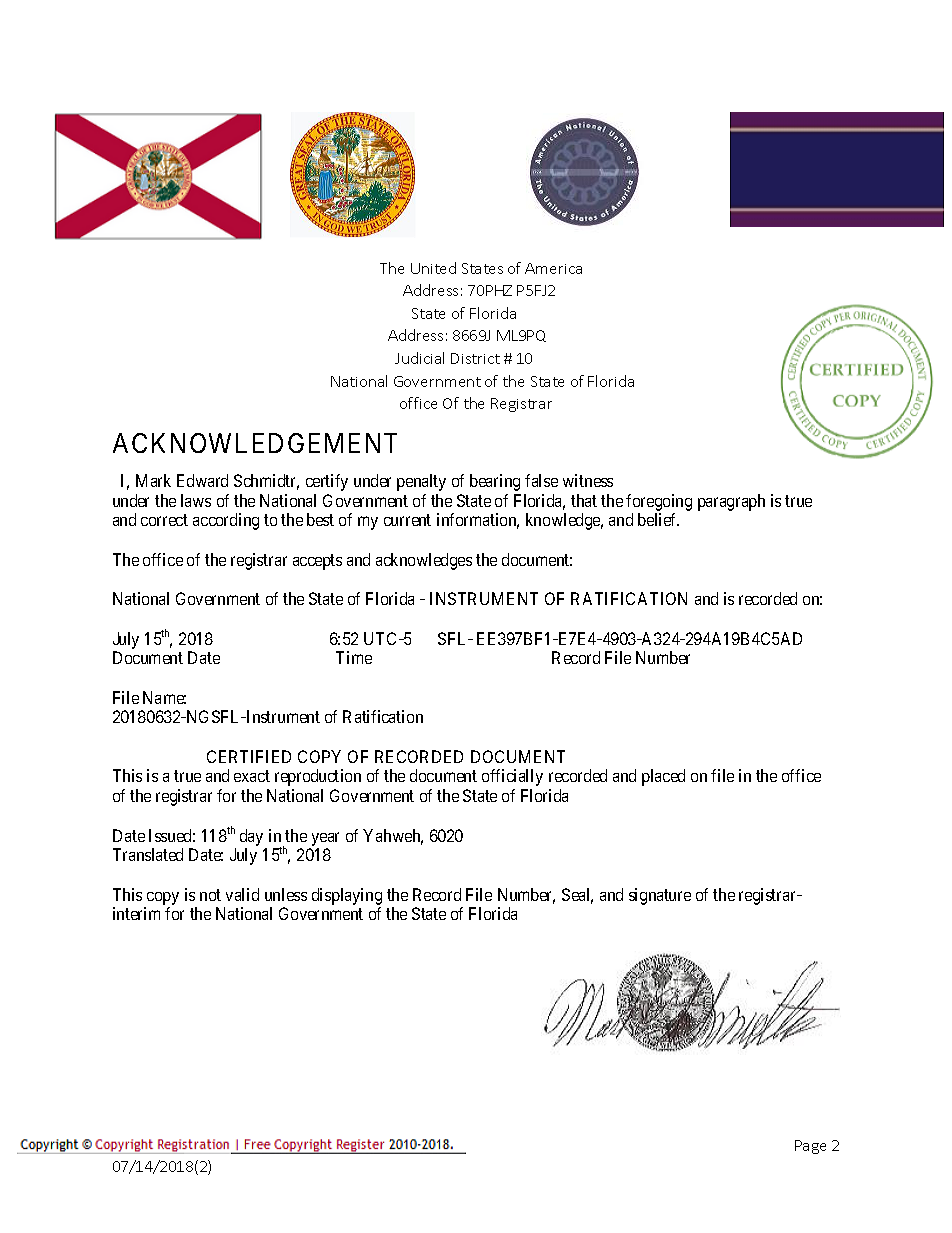  I want to click on placed, so click(663, 777).
